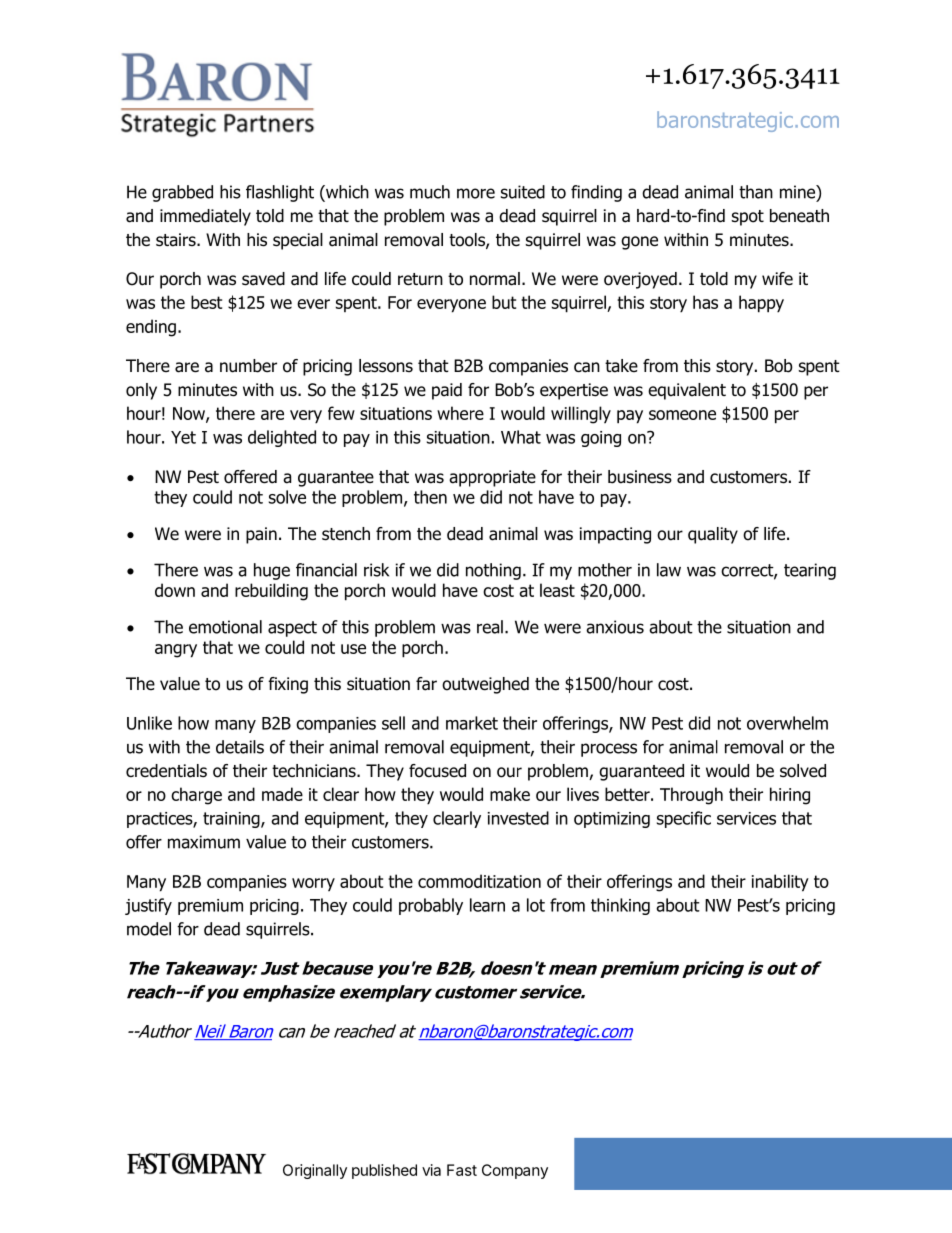 This screenshot has width=952, height=1233. Describe the element at coordinates (487, 905) in the screenshot. I see `learn` at that location.
